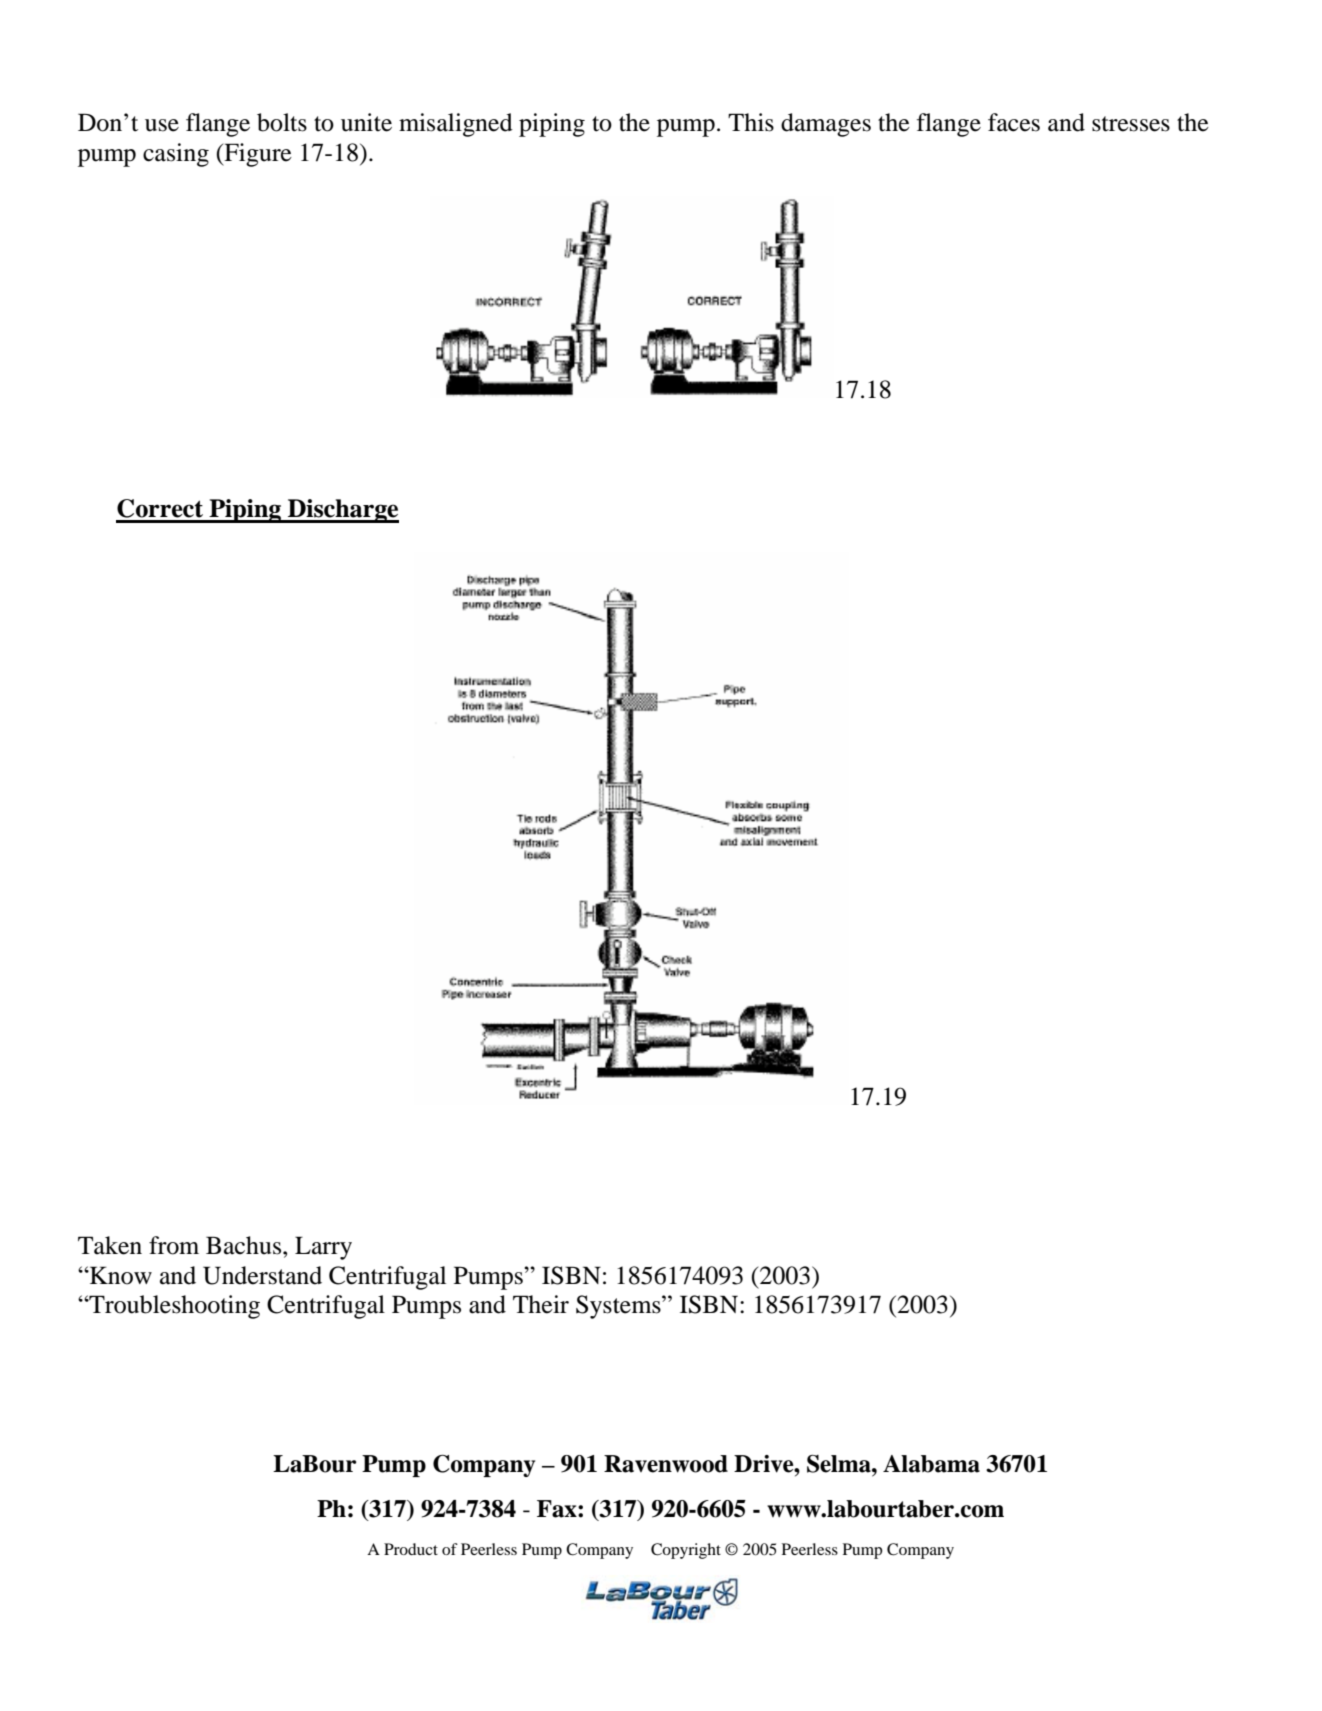  What do you see at coordinates (257, 155) in the page?
I see `Figure` at bounding box center [257, 155].
